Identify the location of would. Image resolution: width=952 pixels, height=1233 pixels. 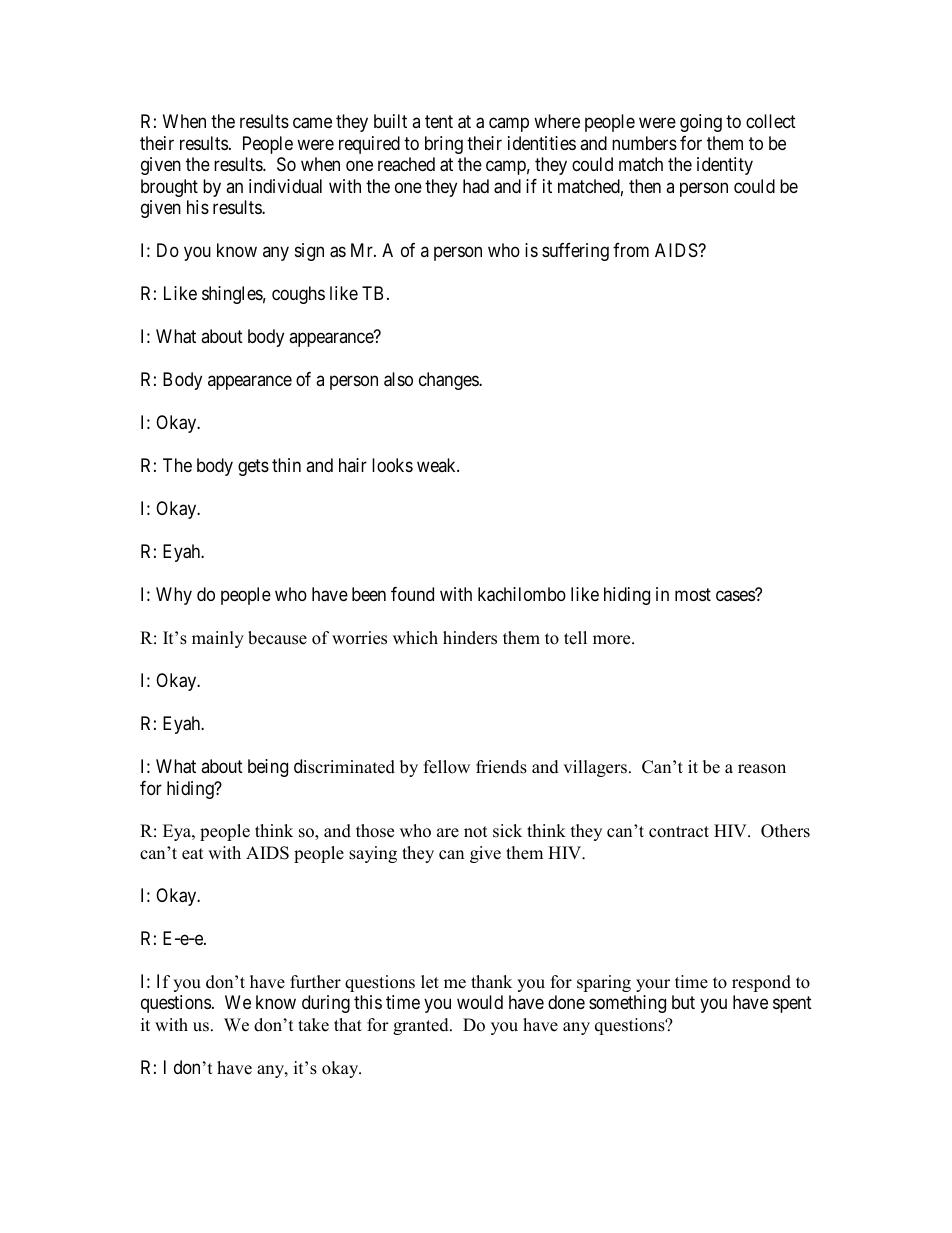
(480, 1002).
